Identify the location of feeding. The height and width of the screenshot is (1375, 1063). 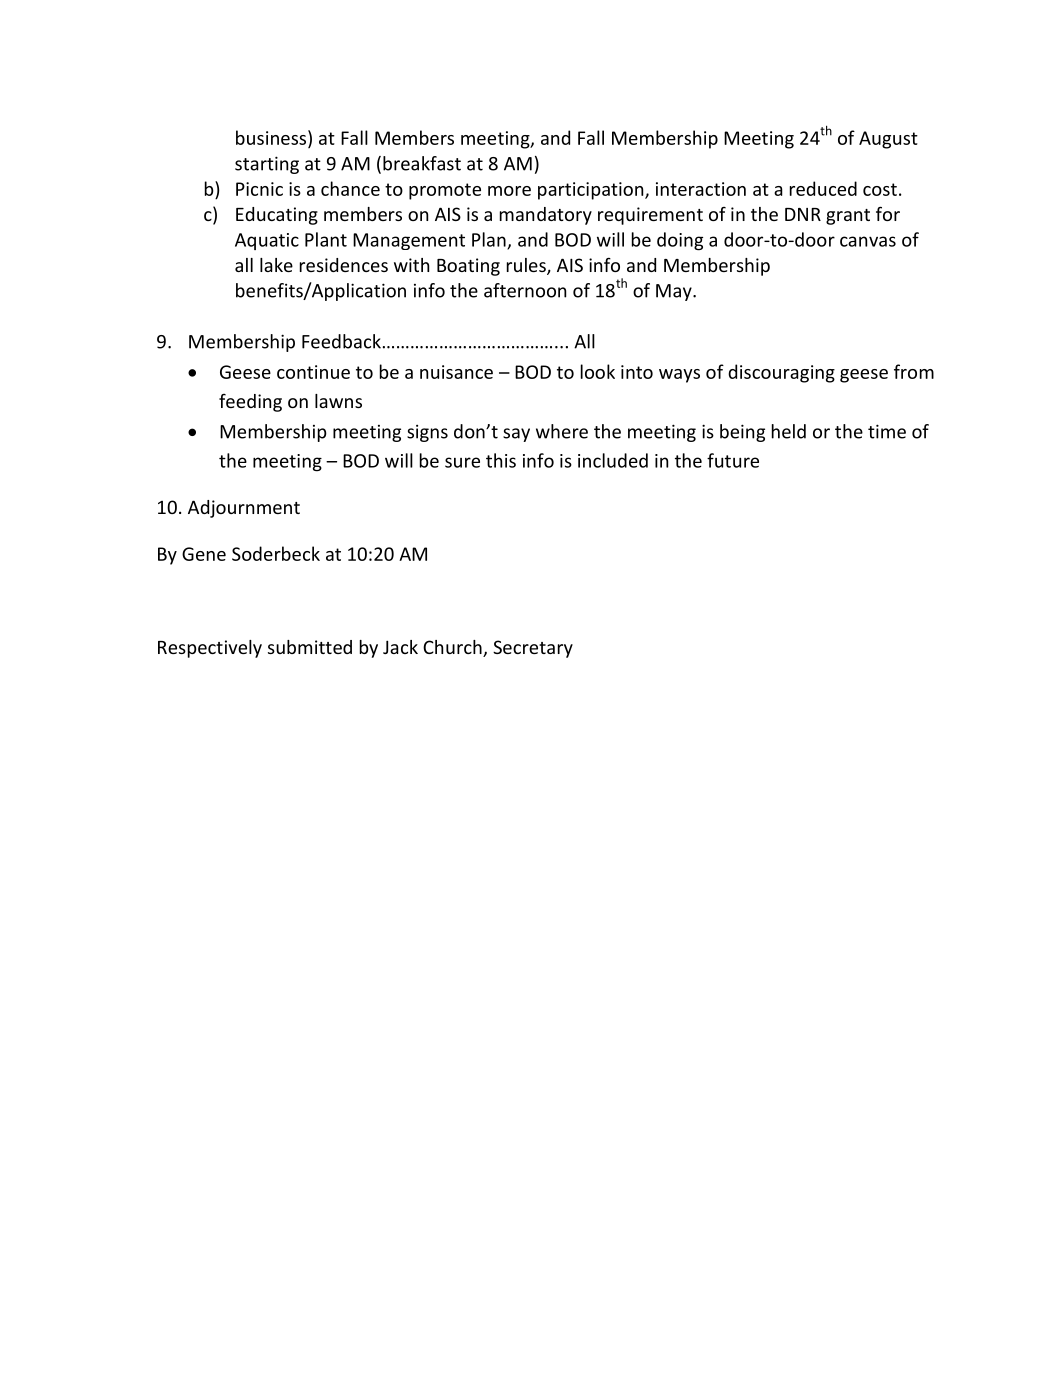
(250, 403).
